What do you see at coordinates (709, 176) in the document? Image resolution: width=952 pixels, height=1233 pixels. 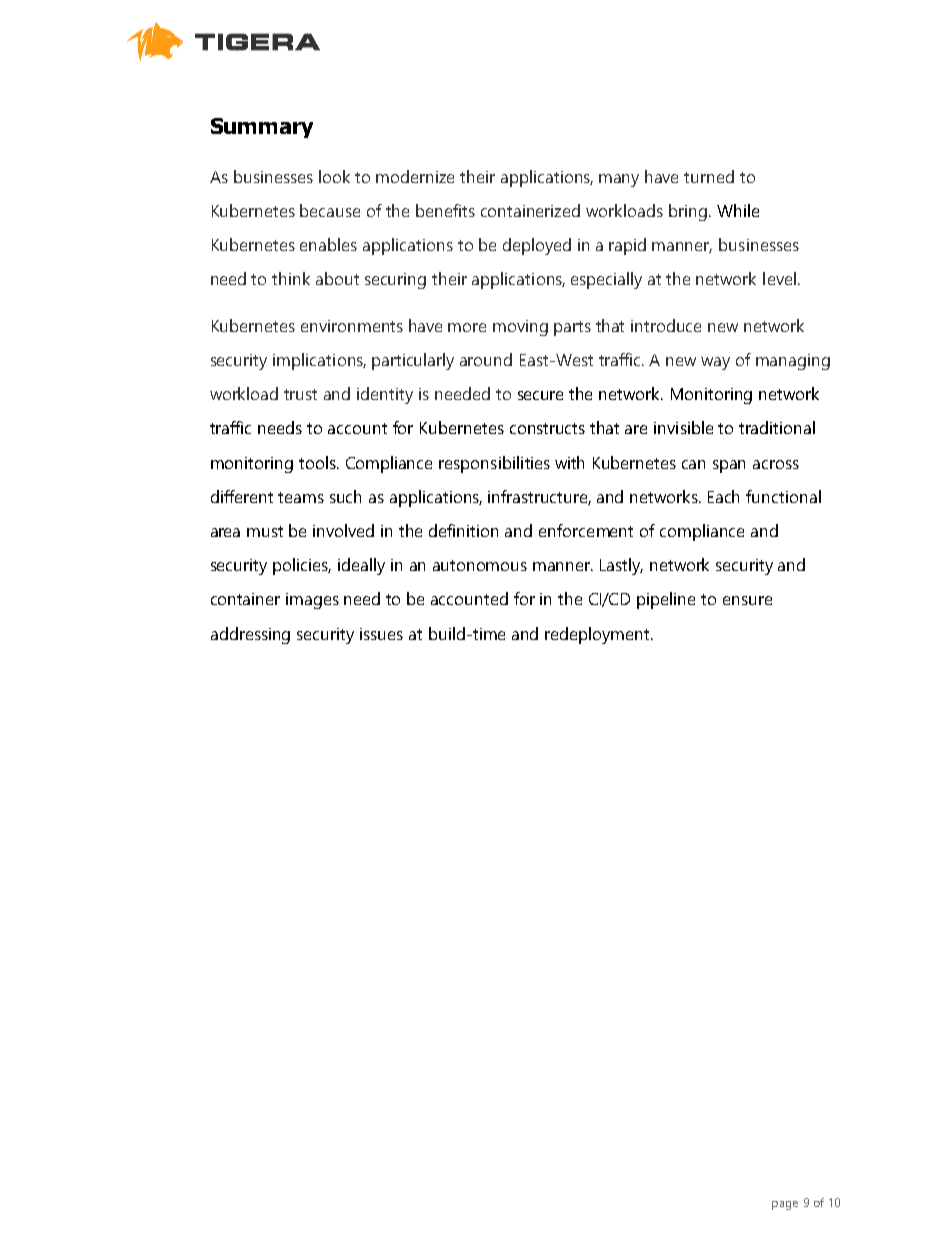 I see `turned` at bounding box center [709, 176].
